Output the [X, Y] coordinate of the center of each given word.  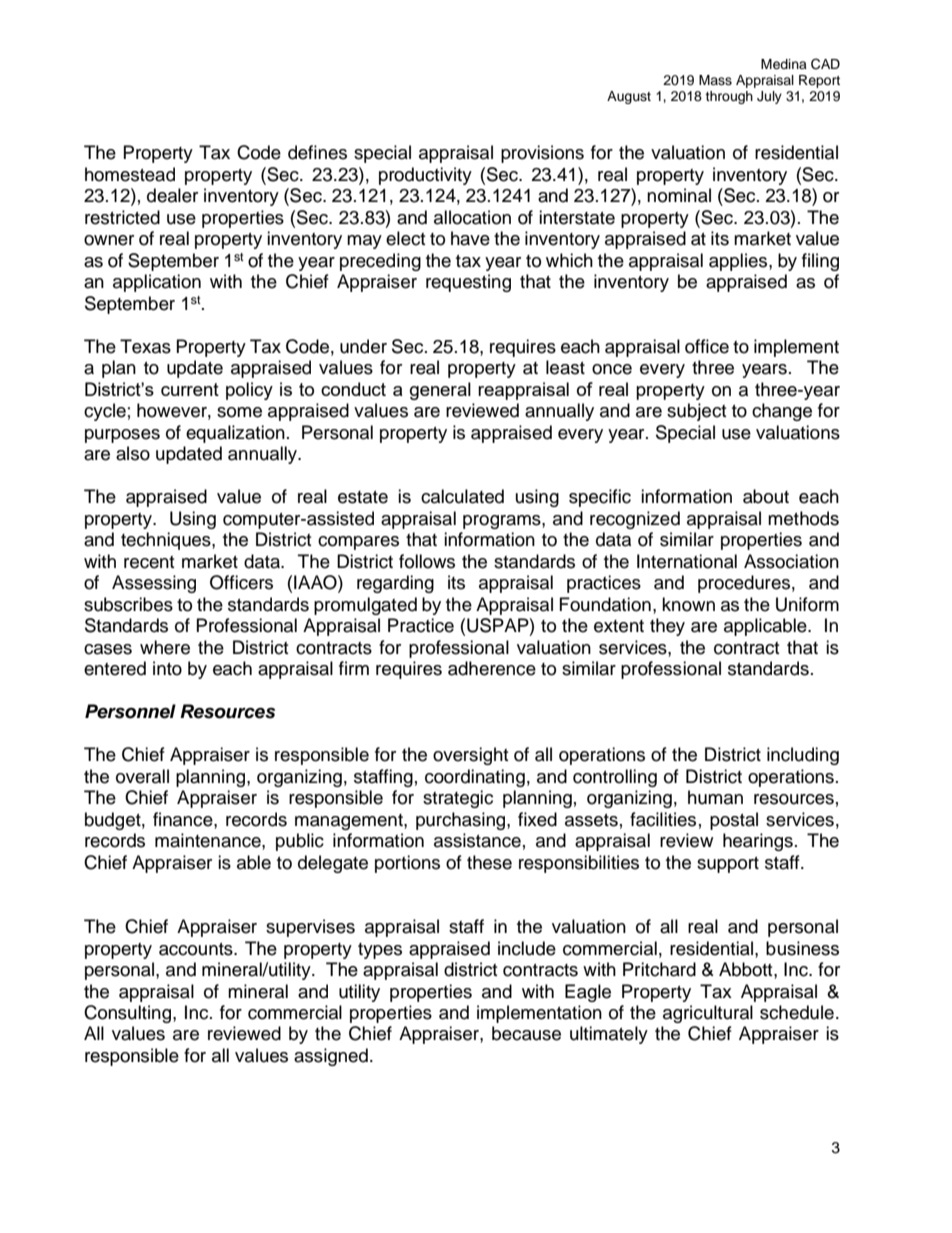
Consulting [129, 1014]
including [803, 756]
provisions [542, 154]
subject [696, 412]
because [526, 1033]
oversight [470, 756]
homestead [130, 174]
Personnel [130, 711]
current [190, 389]
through [729, 97]
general [440, 391]
